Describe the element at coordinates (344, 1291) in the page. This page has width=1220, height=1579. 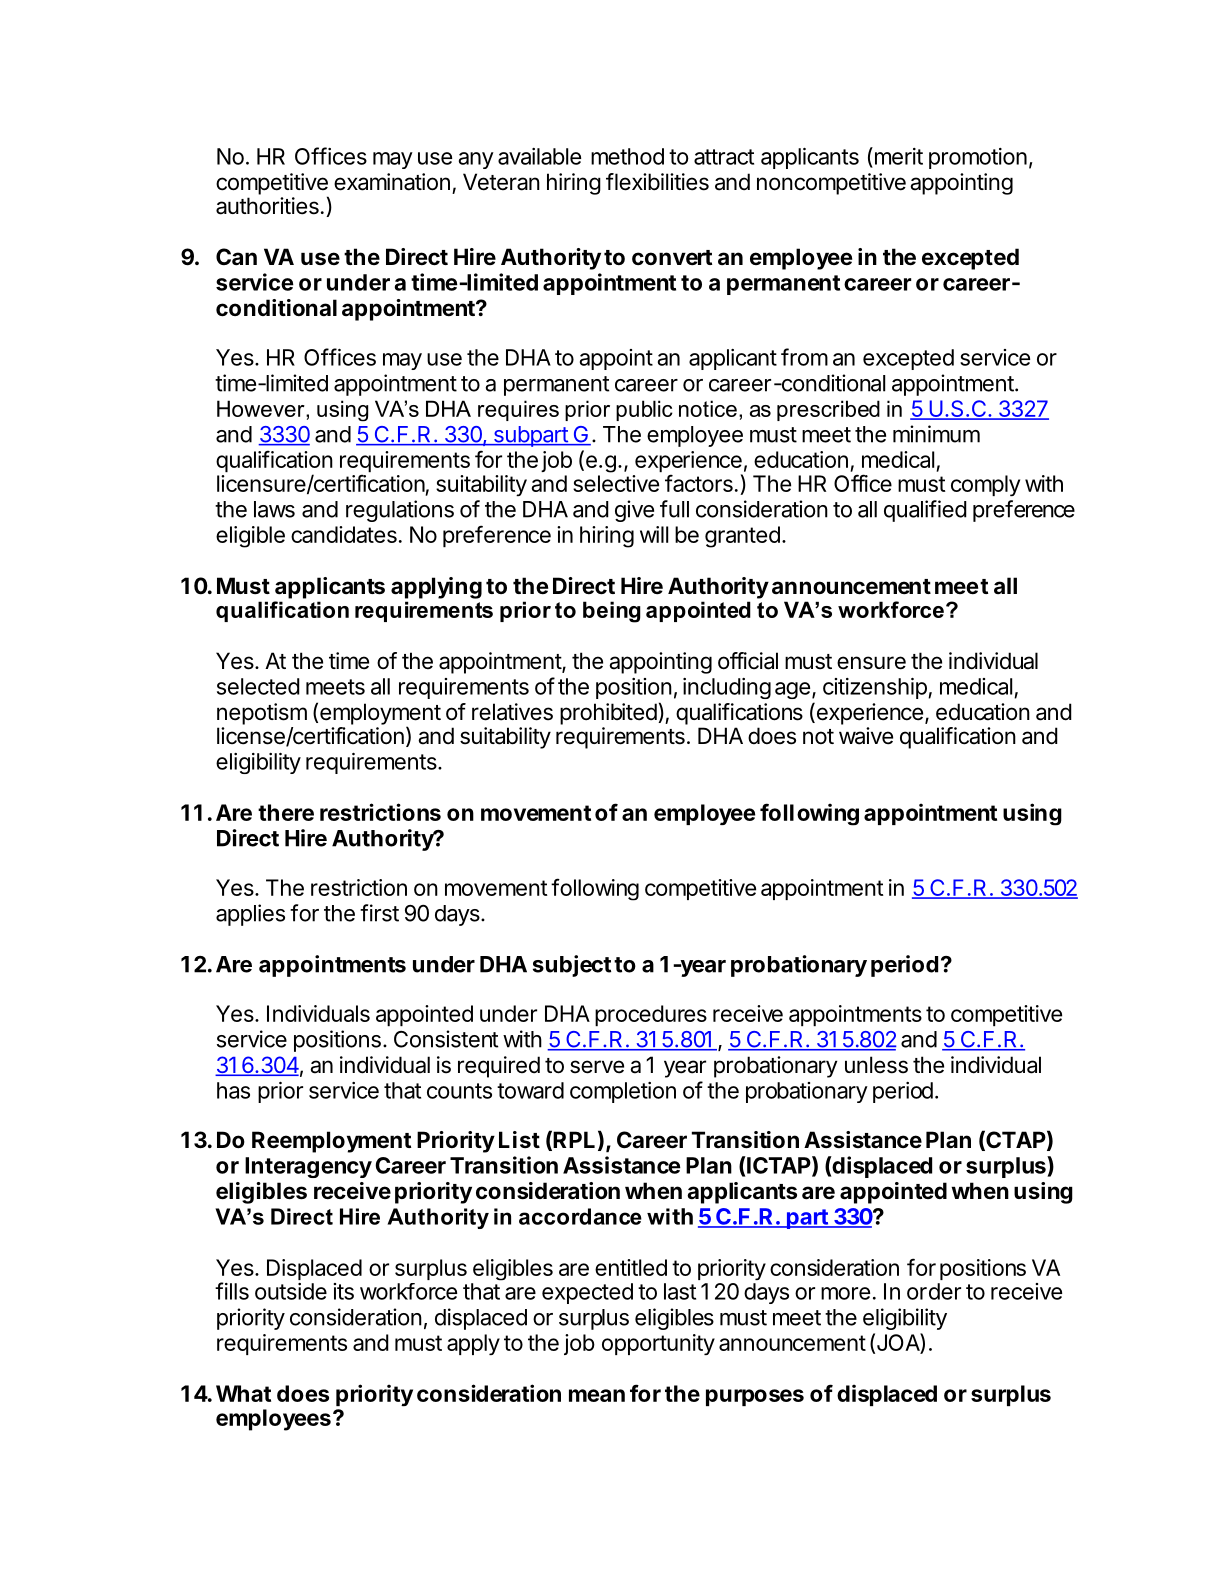
I see `its` at that location.
